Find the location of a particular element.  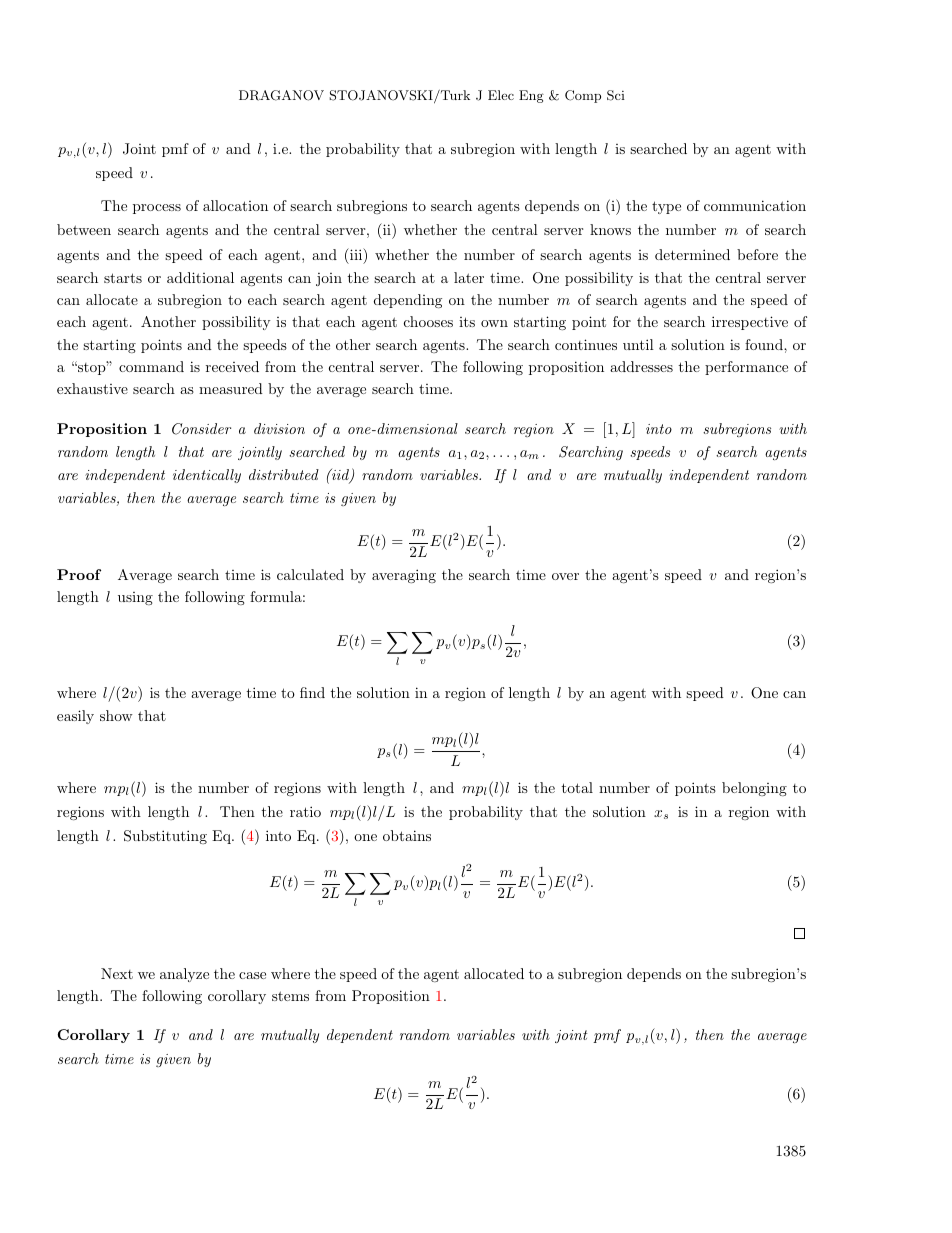

Sci is located at coordinates (616, 95).
